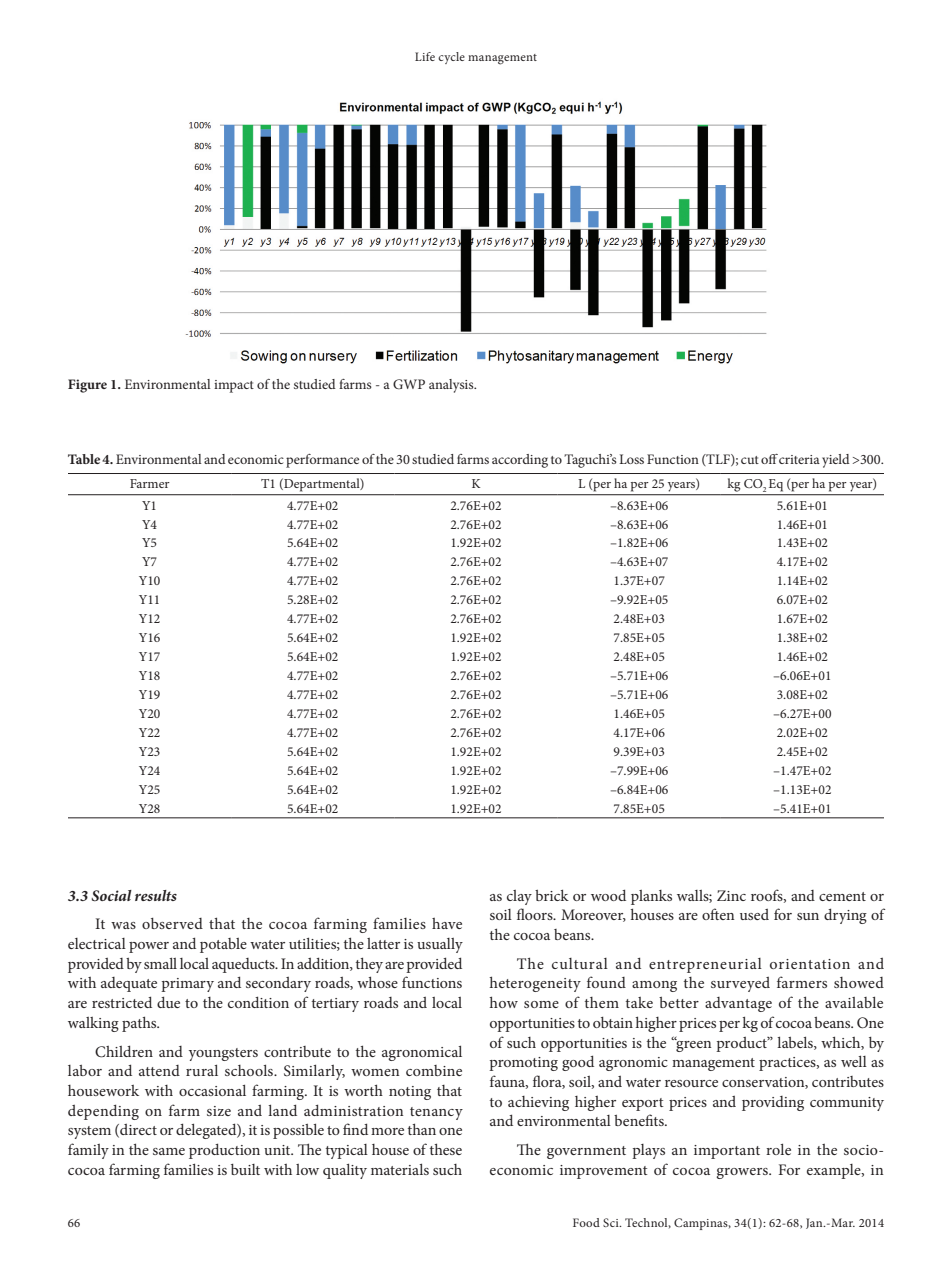 This screenshot has width=952, height=1270. Describe the element at coordinates (750, 460) in the screenshot. I see `cut` at that location.
